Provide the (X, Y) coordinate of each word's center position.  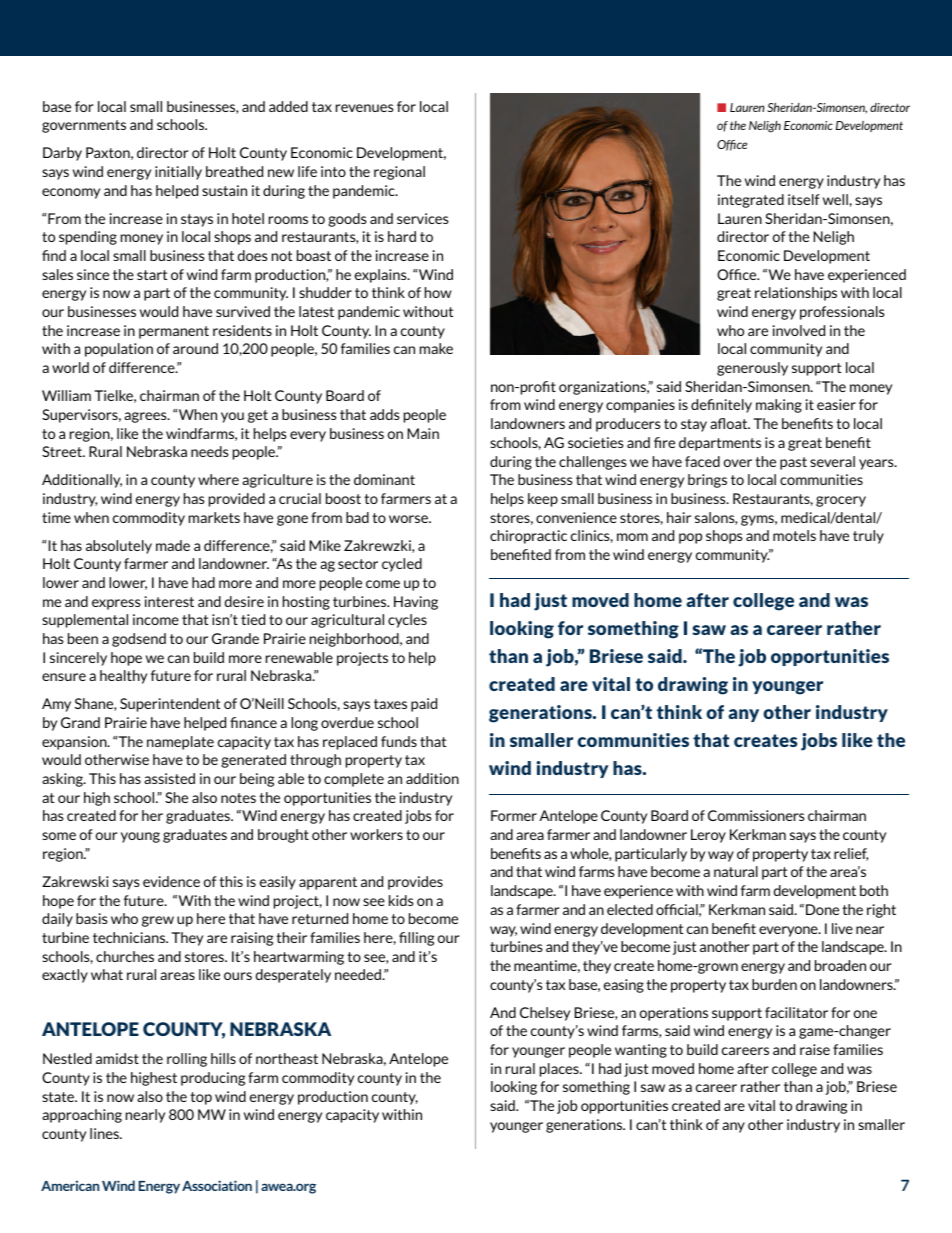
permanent (174, 332)
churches (125, 956)
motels (794, 535)
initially (178, 173)
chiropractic (528, 537)
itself (804, 199)
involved (799, 330)
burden (774, 984)
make (436, 348)
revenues (365, 108)
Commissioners (756, 815)
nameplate (180, 743)
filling (416, 939)
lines (105, 1133)
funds (399, 741)
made (173, 545)
